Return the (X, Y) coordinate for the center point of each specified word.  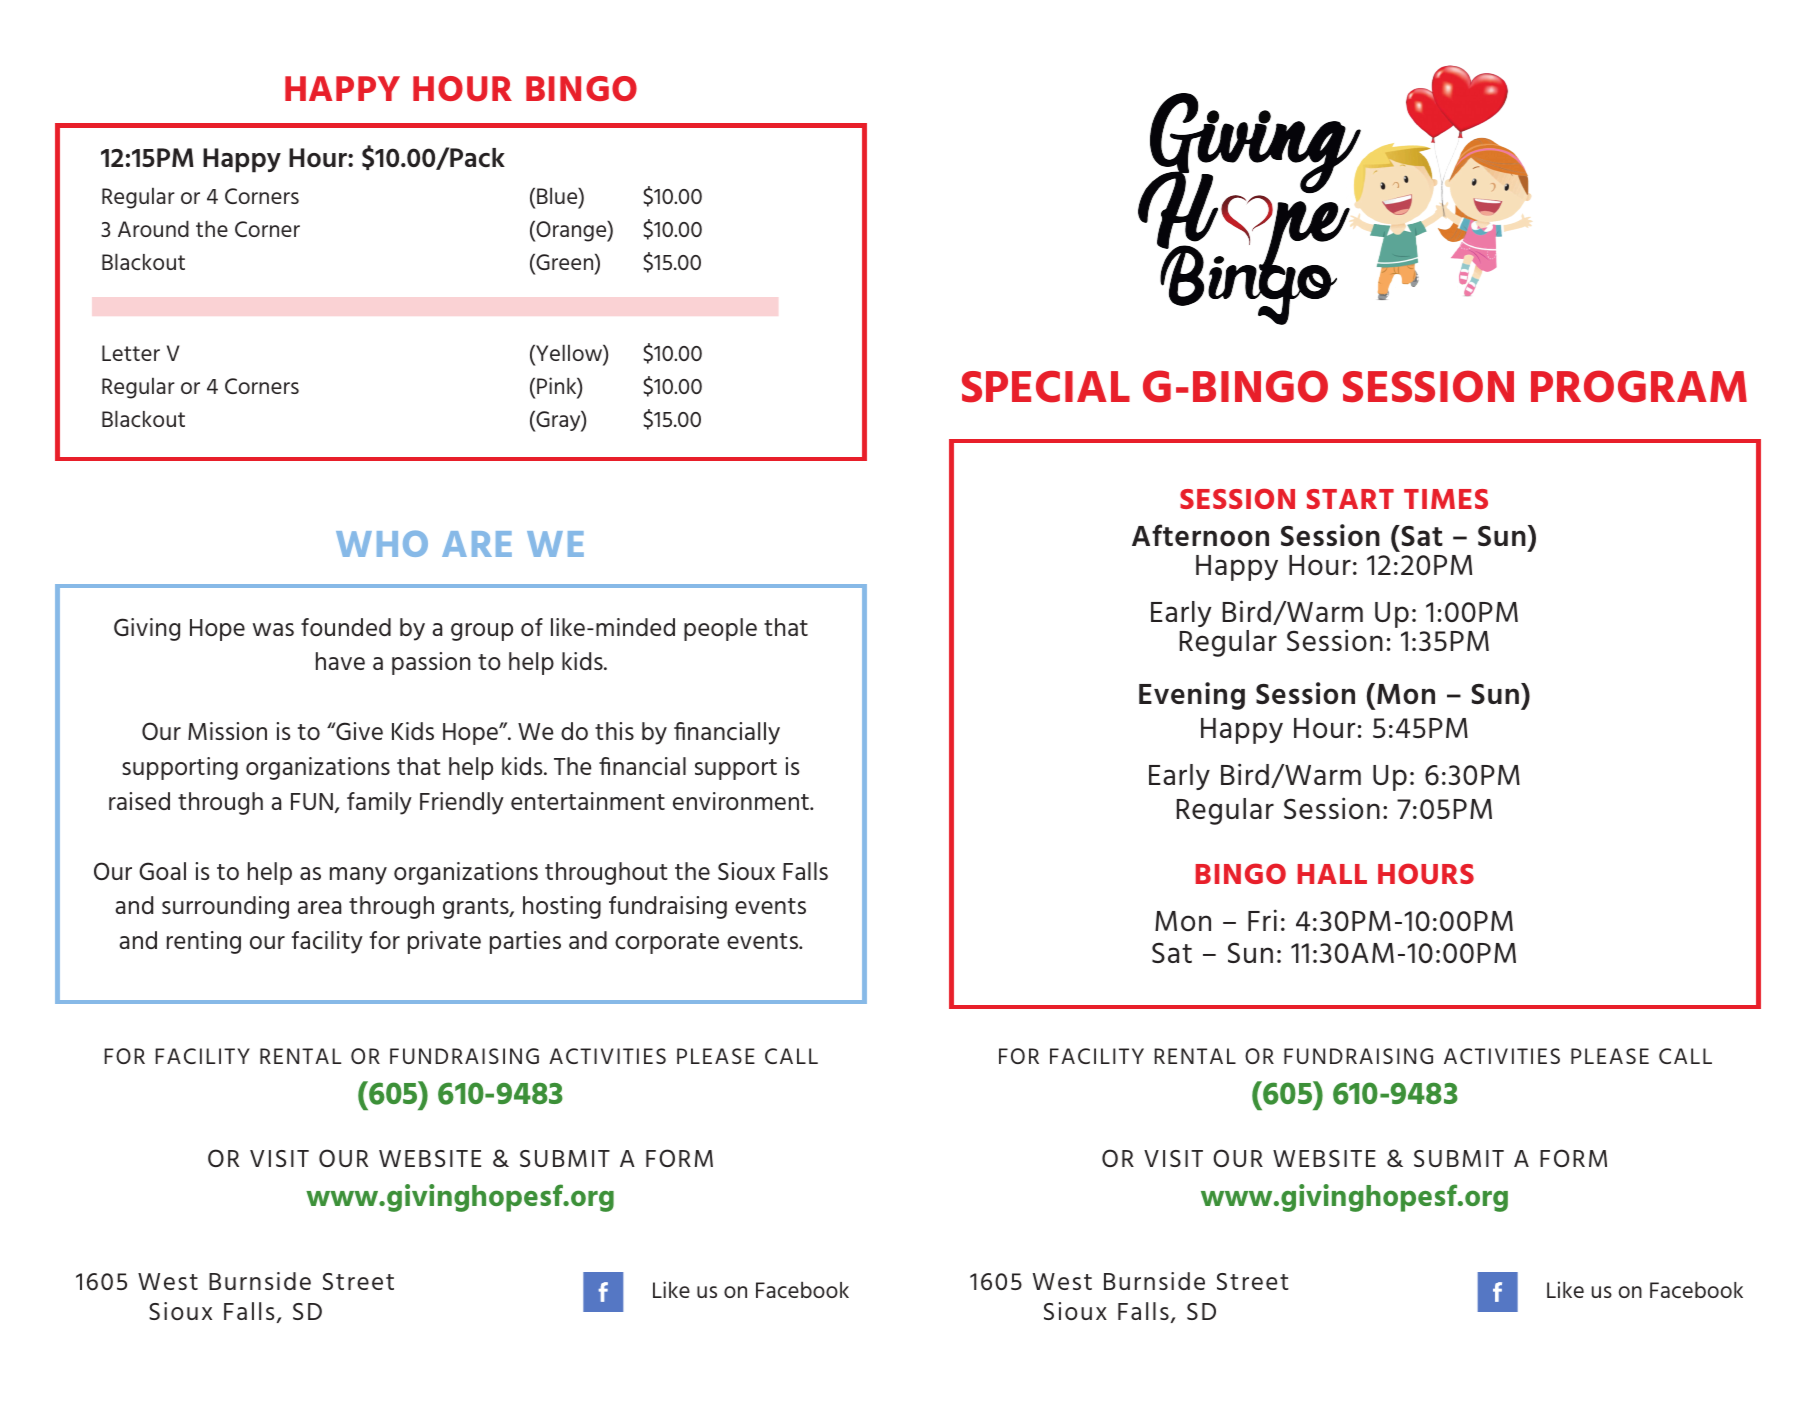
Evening (1192, 696)
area (319, 907)
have (340, 661)
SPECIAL (1046, 387)
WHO (382, 544)
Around (153, 229)
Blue (558, 197)
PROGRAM (1639, 386)
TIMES (1446, 499)
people (720, 629)
